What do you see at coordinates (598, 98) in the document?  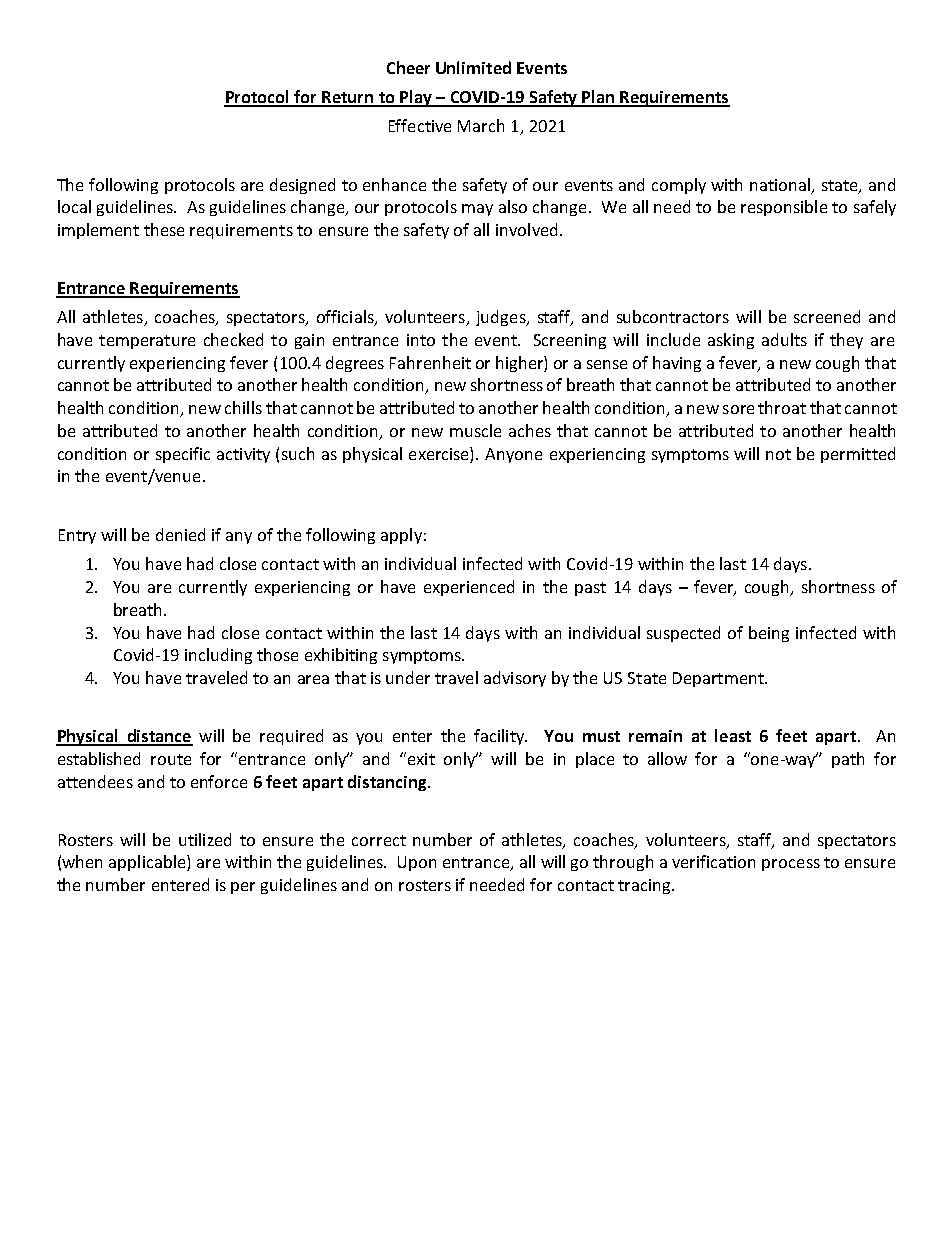 I see `Plan` at bounding box center [598, 98].
